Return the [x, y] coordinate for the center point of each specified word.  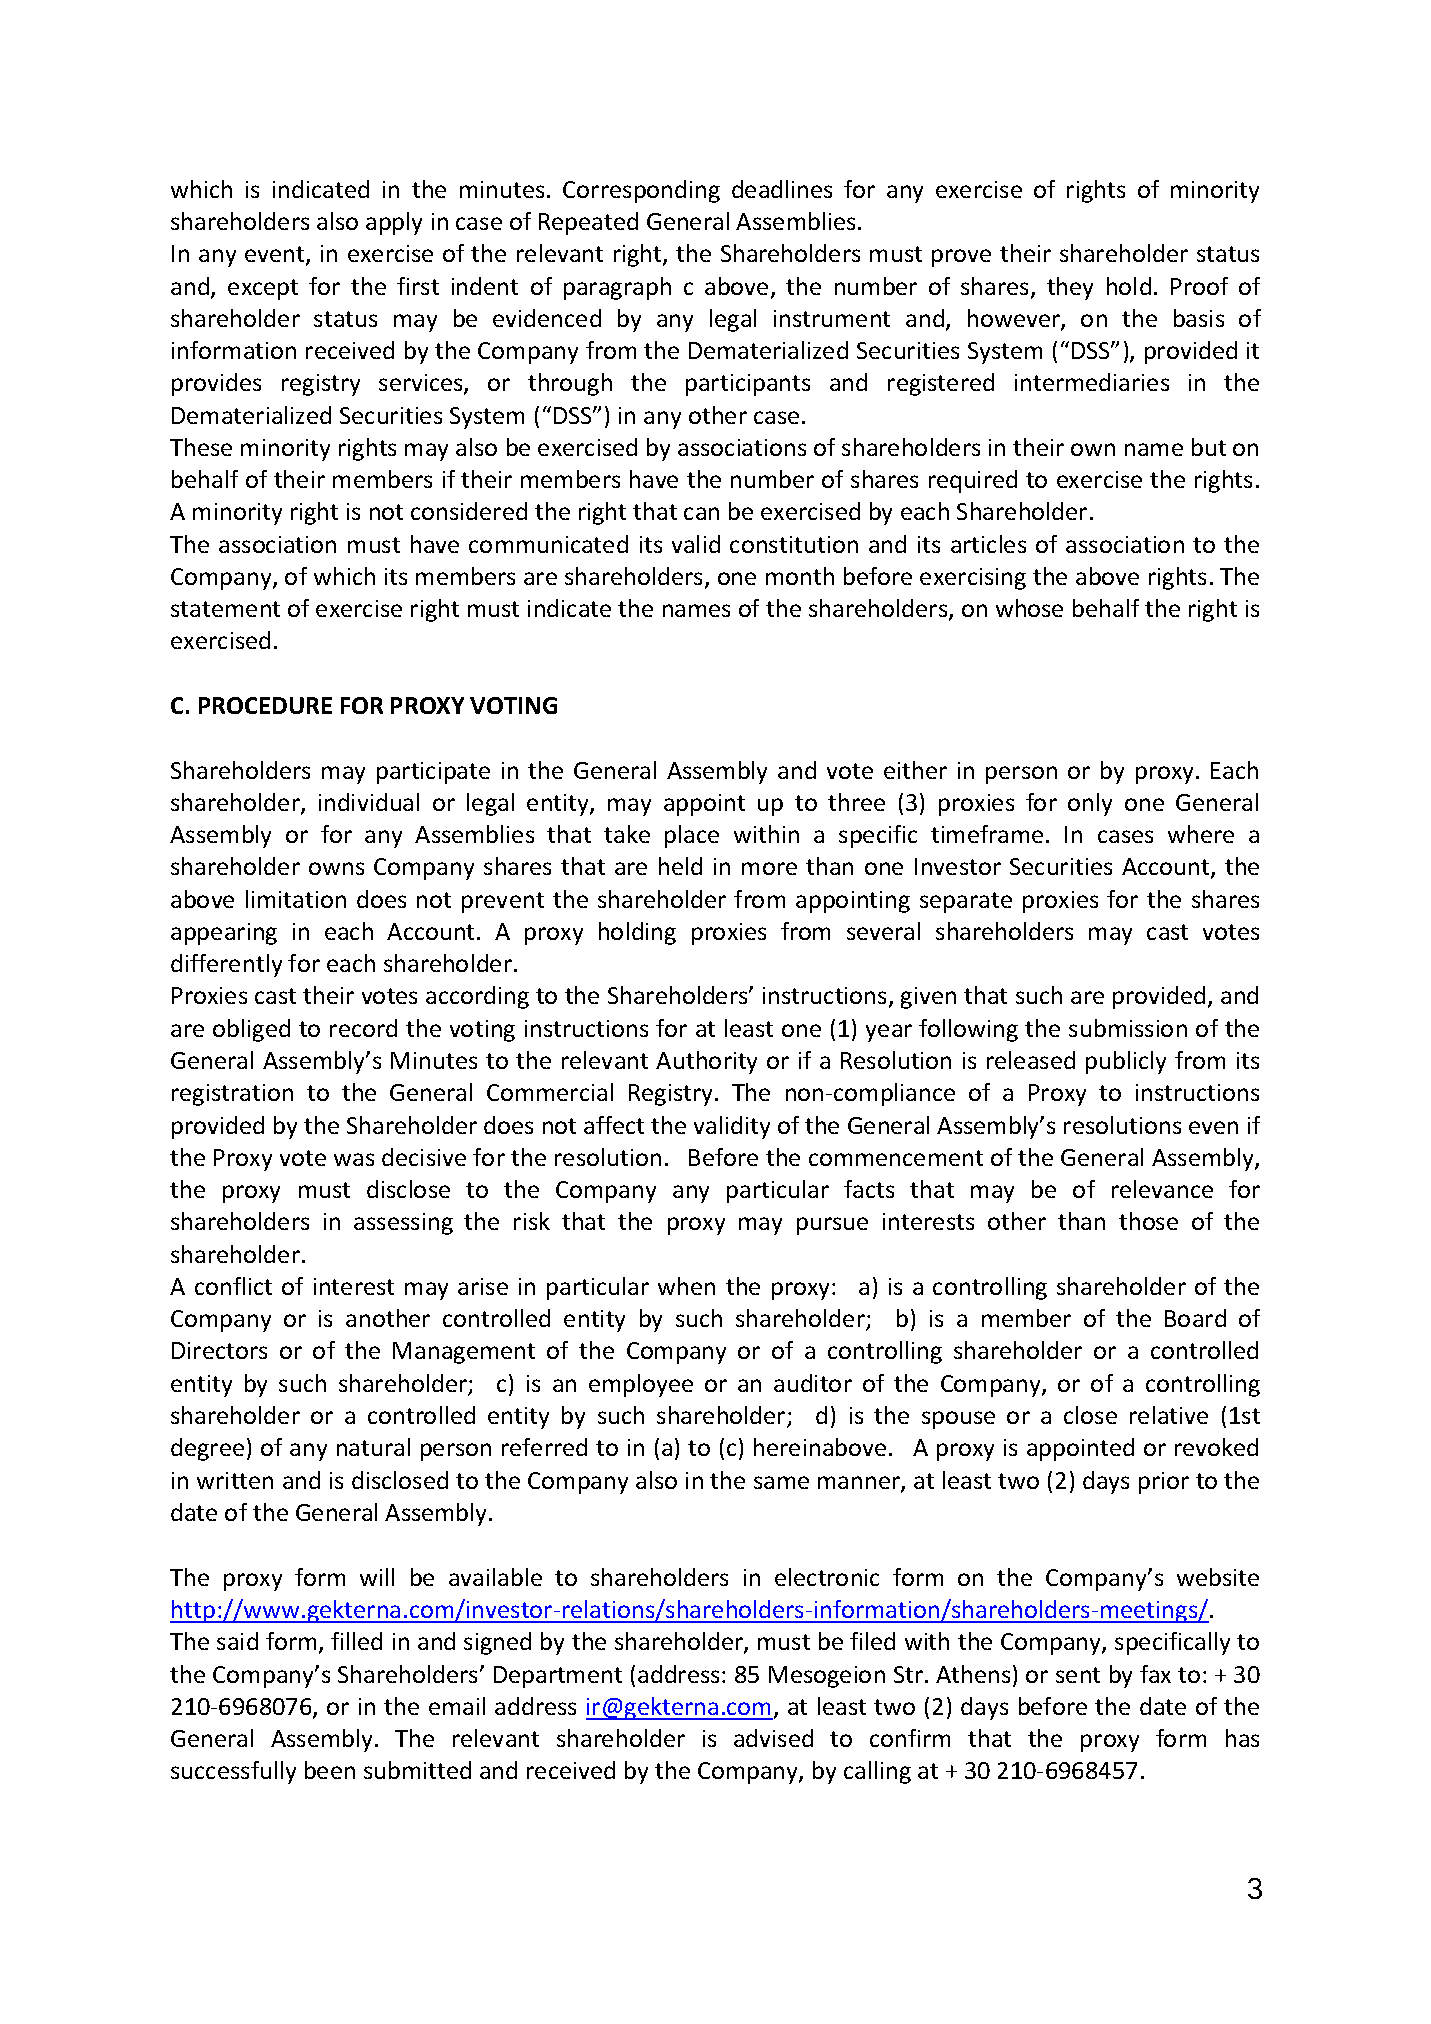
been [330, 1770]
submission [1128, 1028]
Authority [706, 1062]
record [363, 1028]
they [1070, 288]
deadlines [782, 189]
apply [394, 223]
